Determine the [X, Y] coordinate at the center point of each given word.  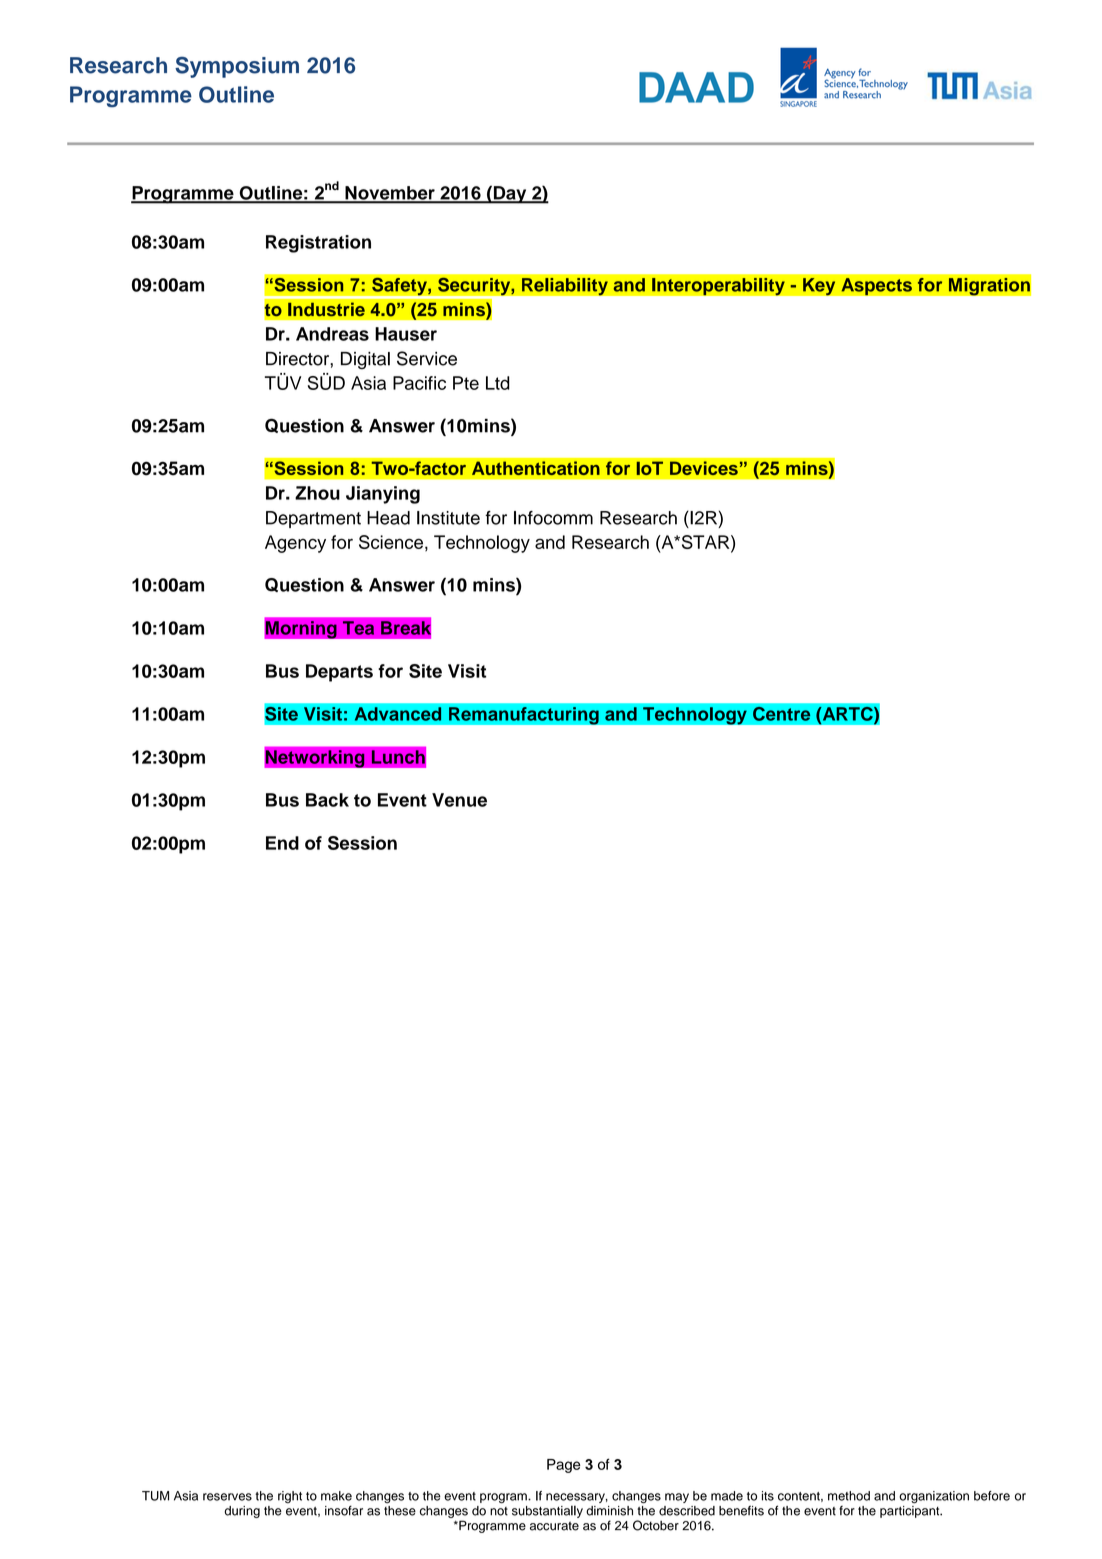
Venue [459, 800]
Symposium [237, 67]
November [390, 194]
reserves [227, 1497]
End [282, 843]
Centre [782, 714]
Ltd [498, 383]
